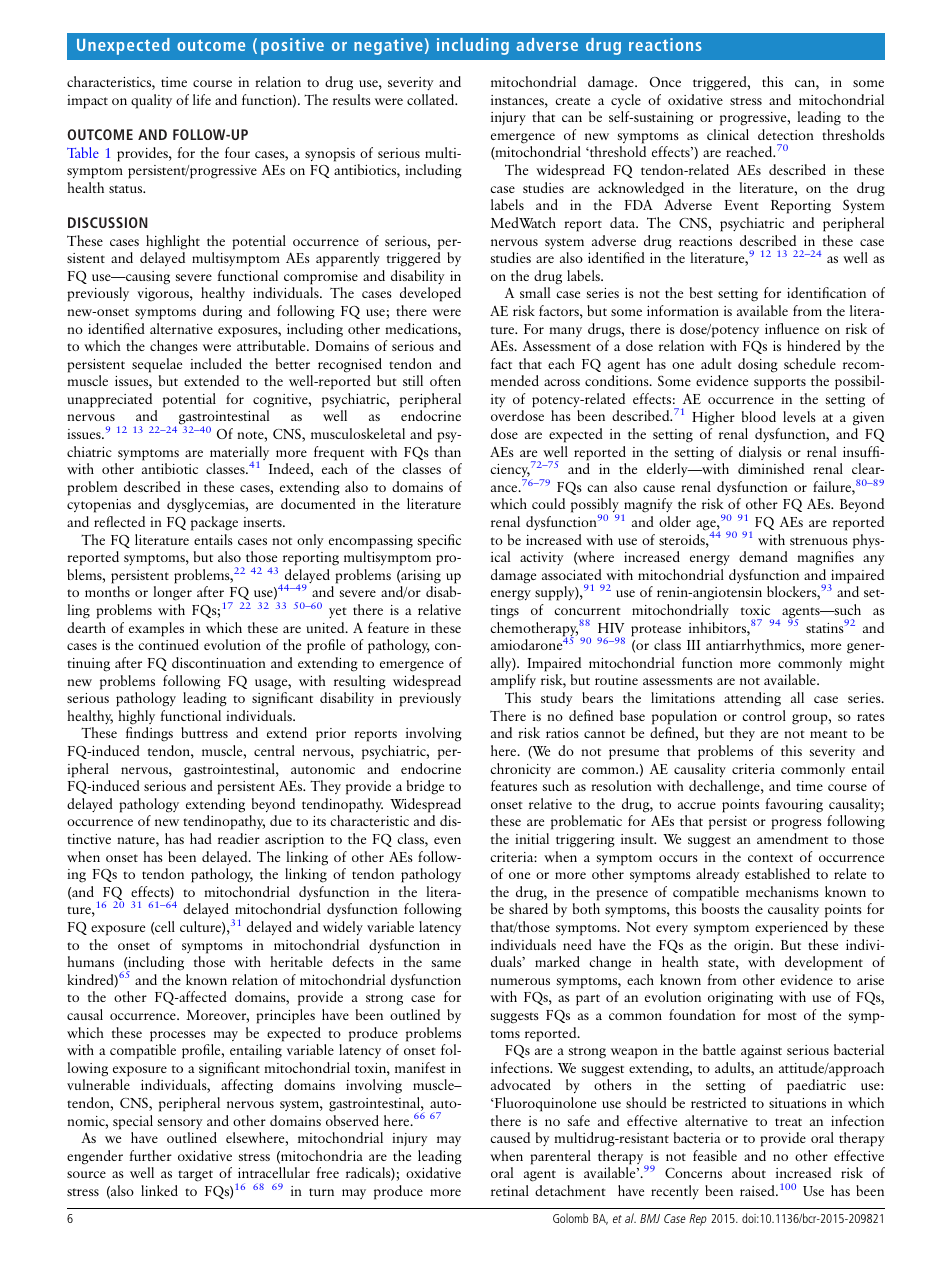 This screenshot has height=1270, width=952. What do you see at coordinates (432, 99) in the screenshot?
I see `collated` at bounding box center [432, 99].
